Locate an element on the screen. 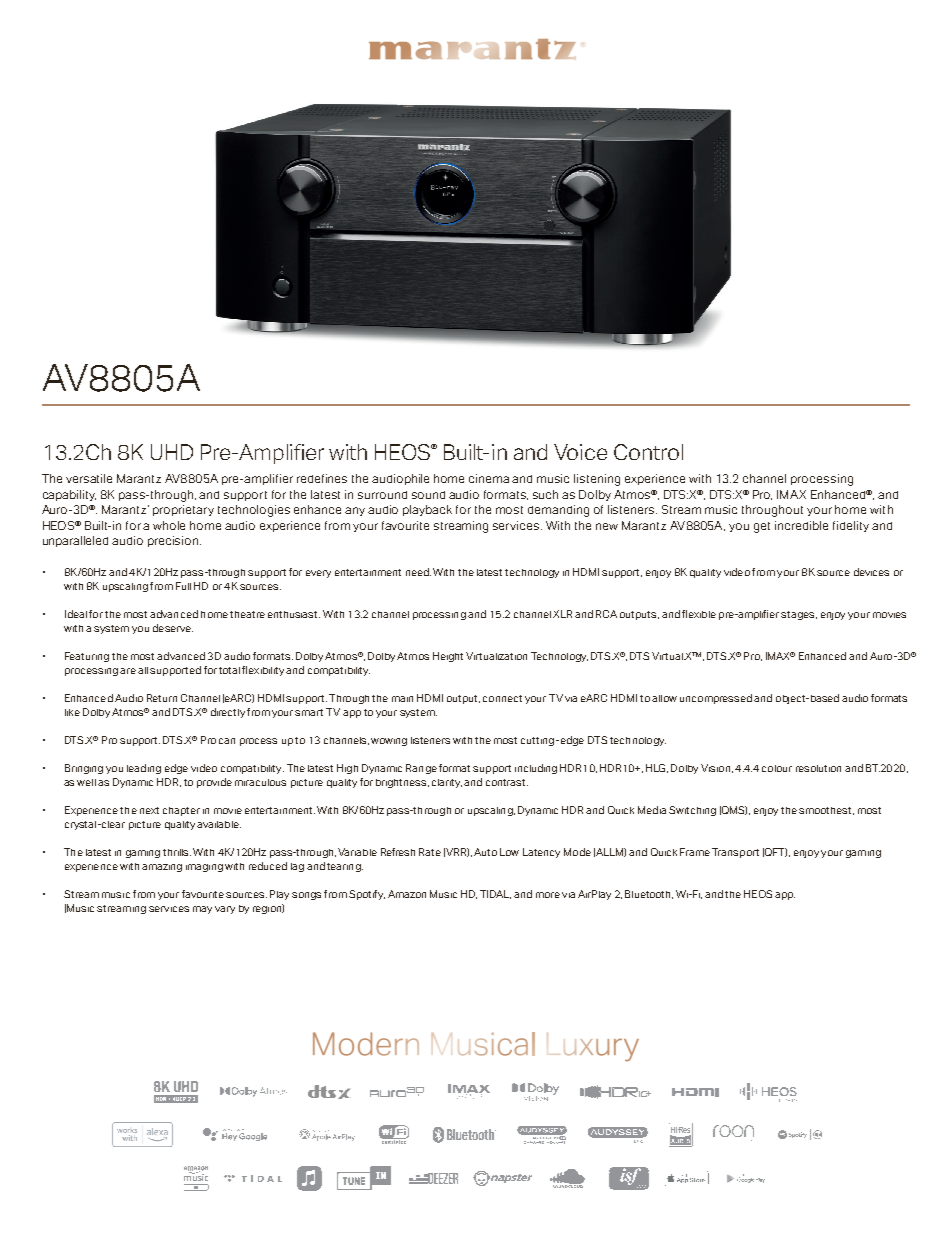 This screenshot has height=1233, width=952. TIDAL is located at coordinates (495, 894).
